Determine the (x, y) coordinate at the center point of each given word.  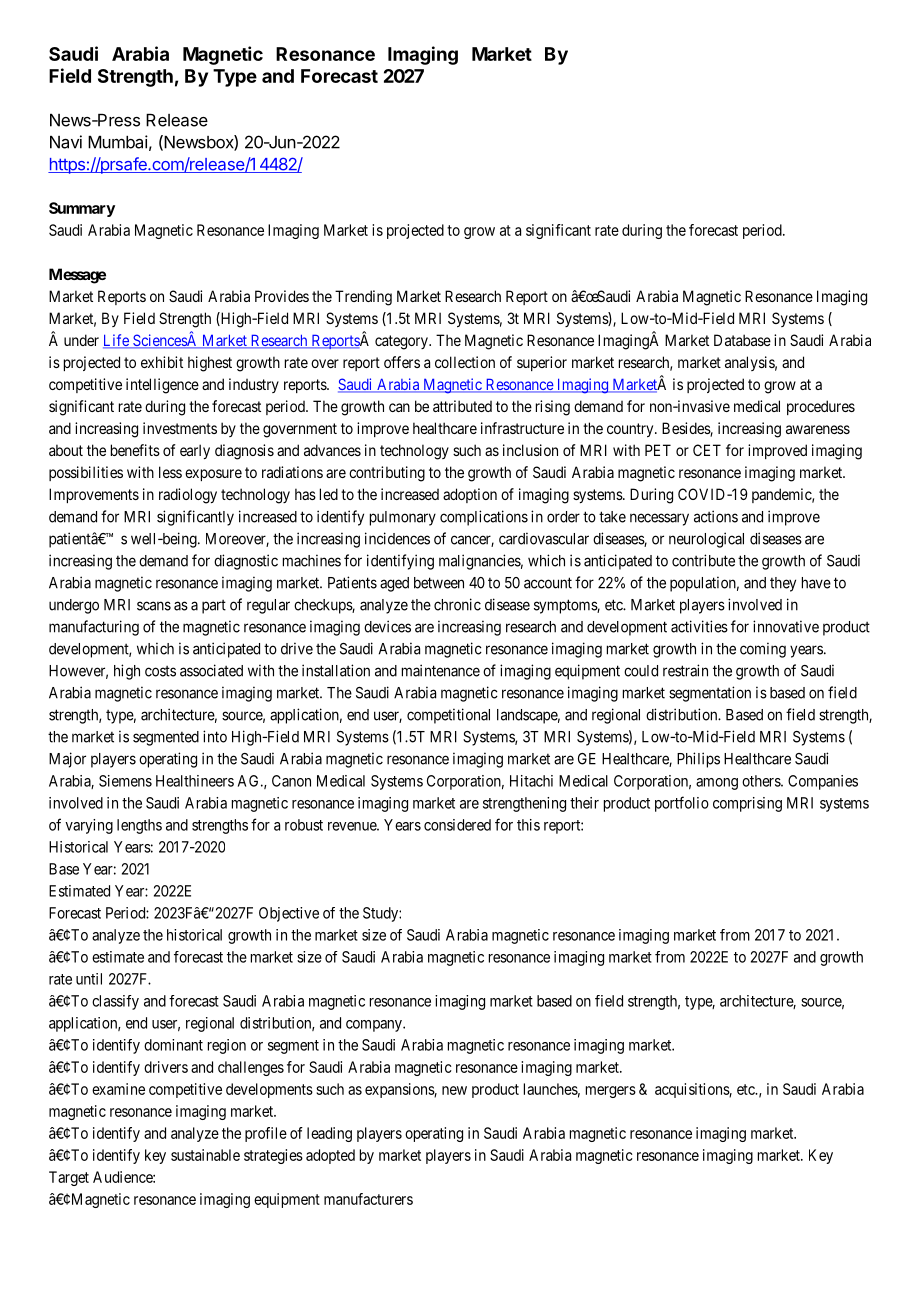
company (375, 1026)
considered (457, 825)
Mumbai (118, 142)
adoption (470, 495)
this (528, 825)
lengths (139, 826)
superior (542, 363)
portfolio (682, 804)
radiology (188, 496)
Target (69, 1178)
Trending (363, 298)
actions (716, 516)
